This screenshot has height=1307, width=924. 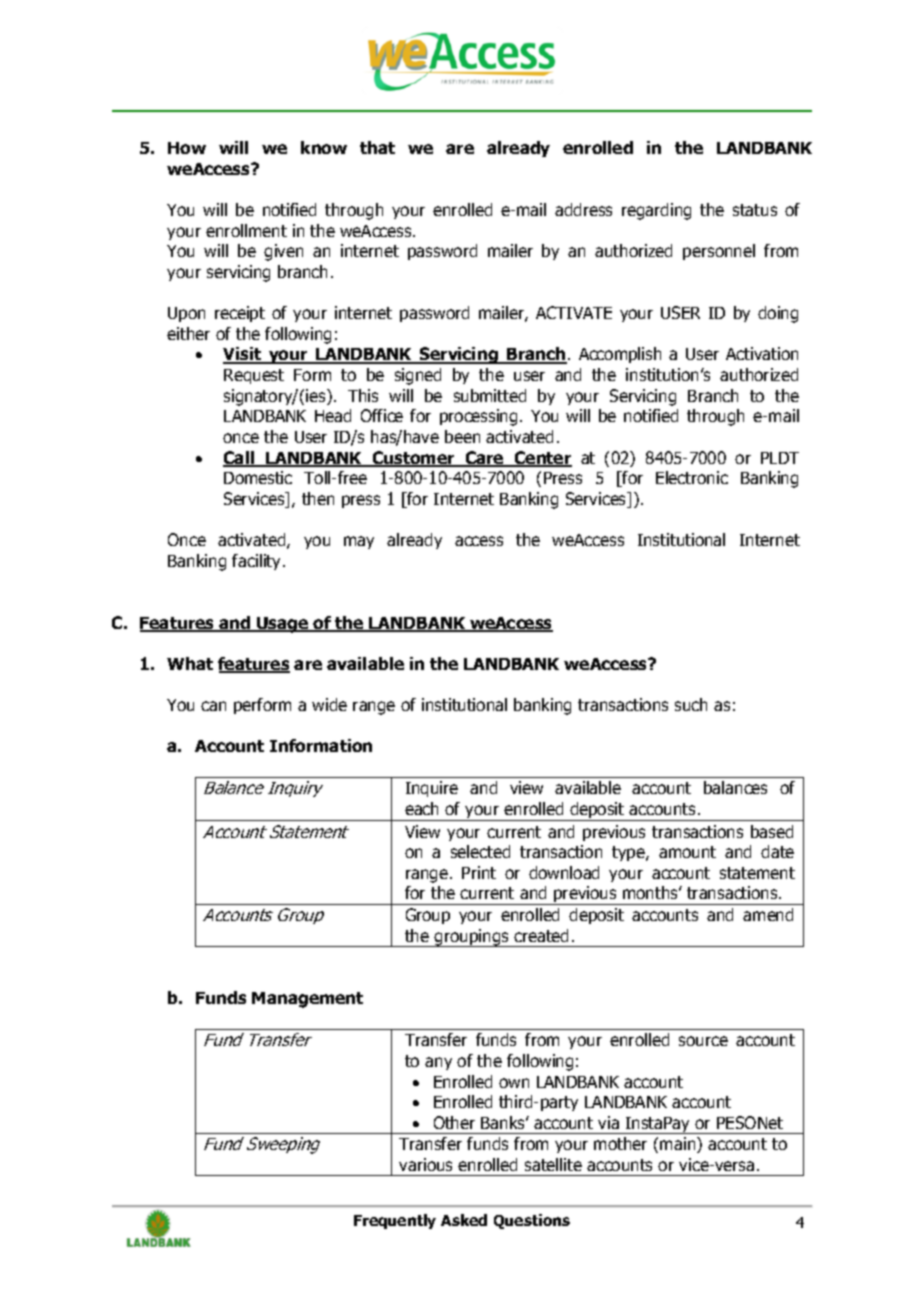 What do you see at coordinates (246, 230) in the screenshot?
I see `enrollment` at bounding box center [246, 230].
